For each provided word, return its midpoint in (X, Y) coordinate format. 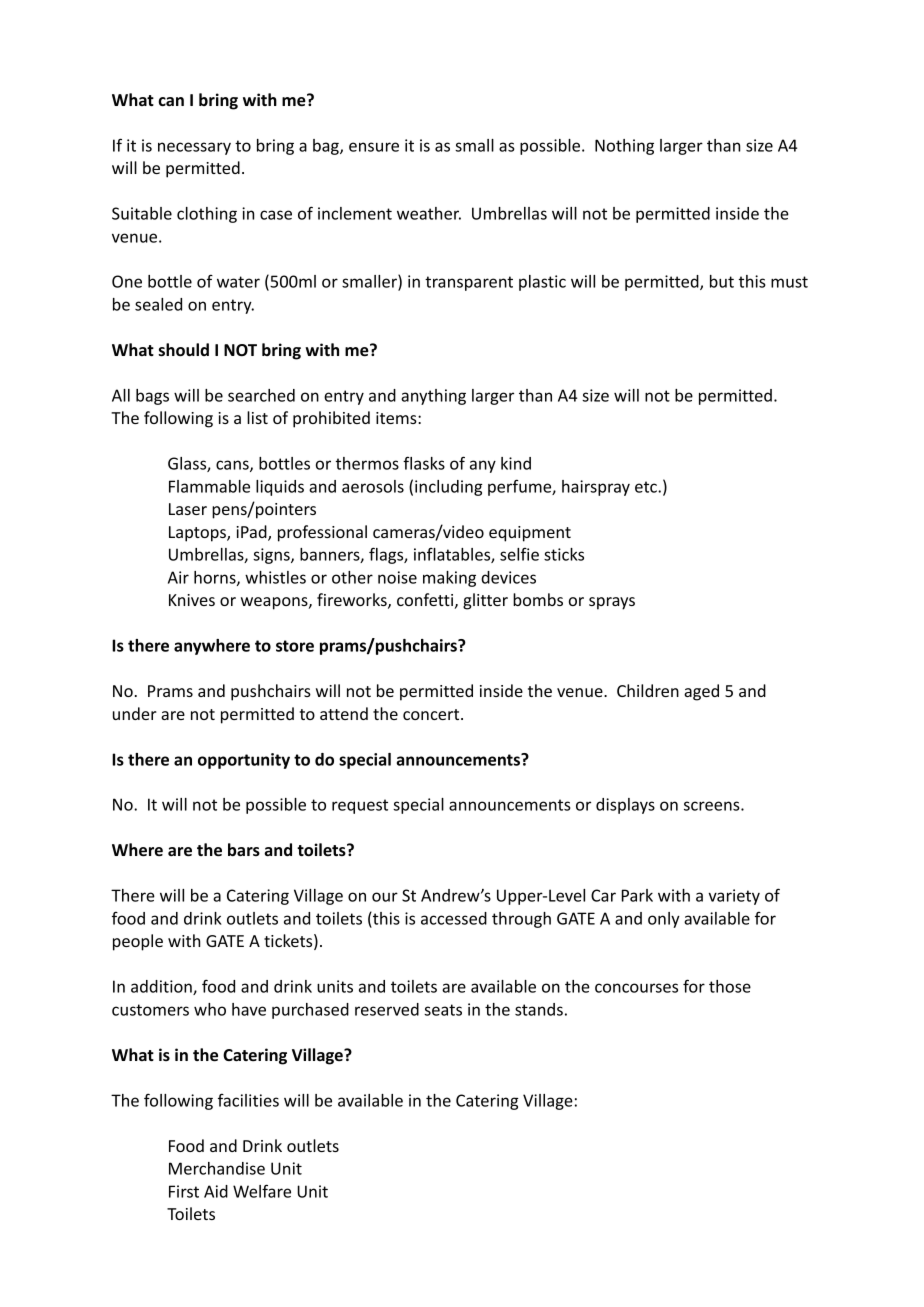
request (360, 806)
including (448, 488)
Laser (188, 509)
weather (429, 213)
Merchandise (217, 1168)
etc (647, 487)
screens (713, 806)
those (730, 986)
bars (244, 849)
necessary (194, 148)
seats (443, 1010)
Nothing (624, 147)
